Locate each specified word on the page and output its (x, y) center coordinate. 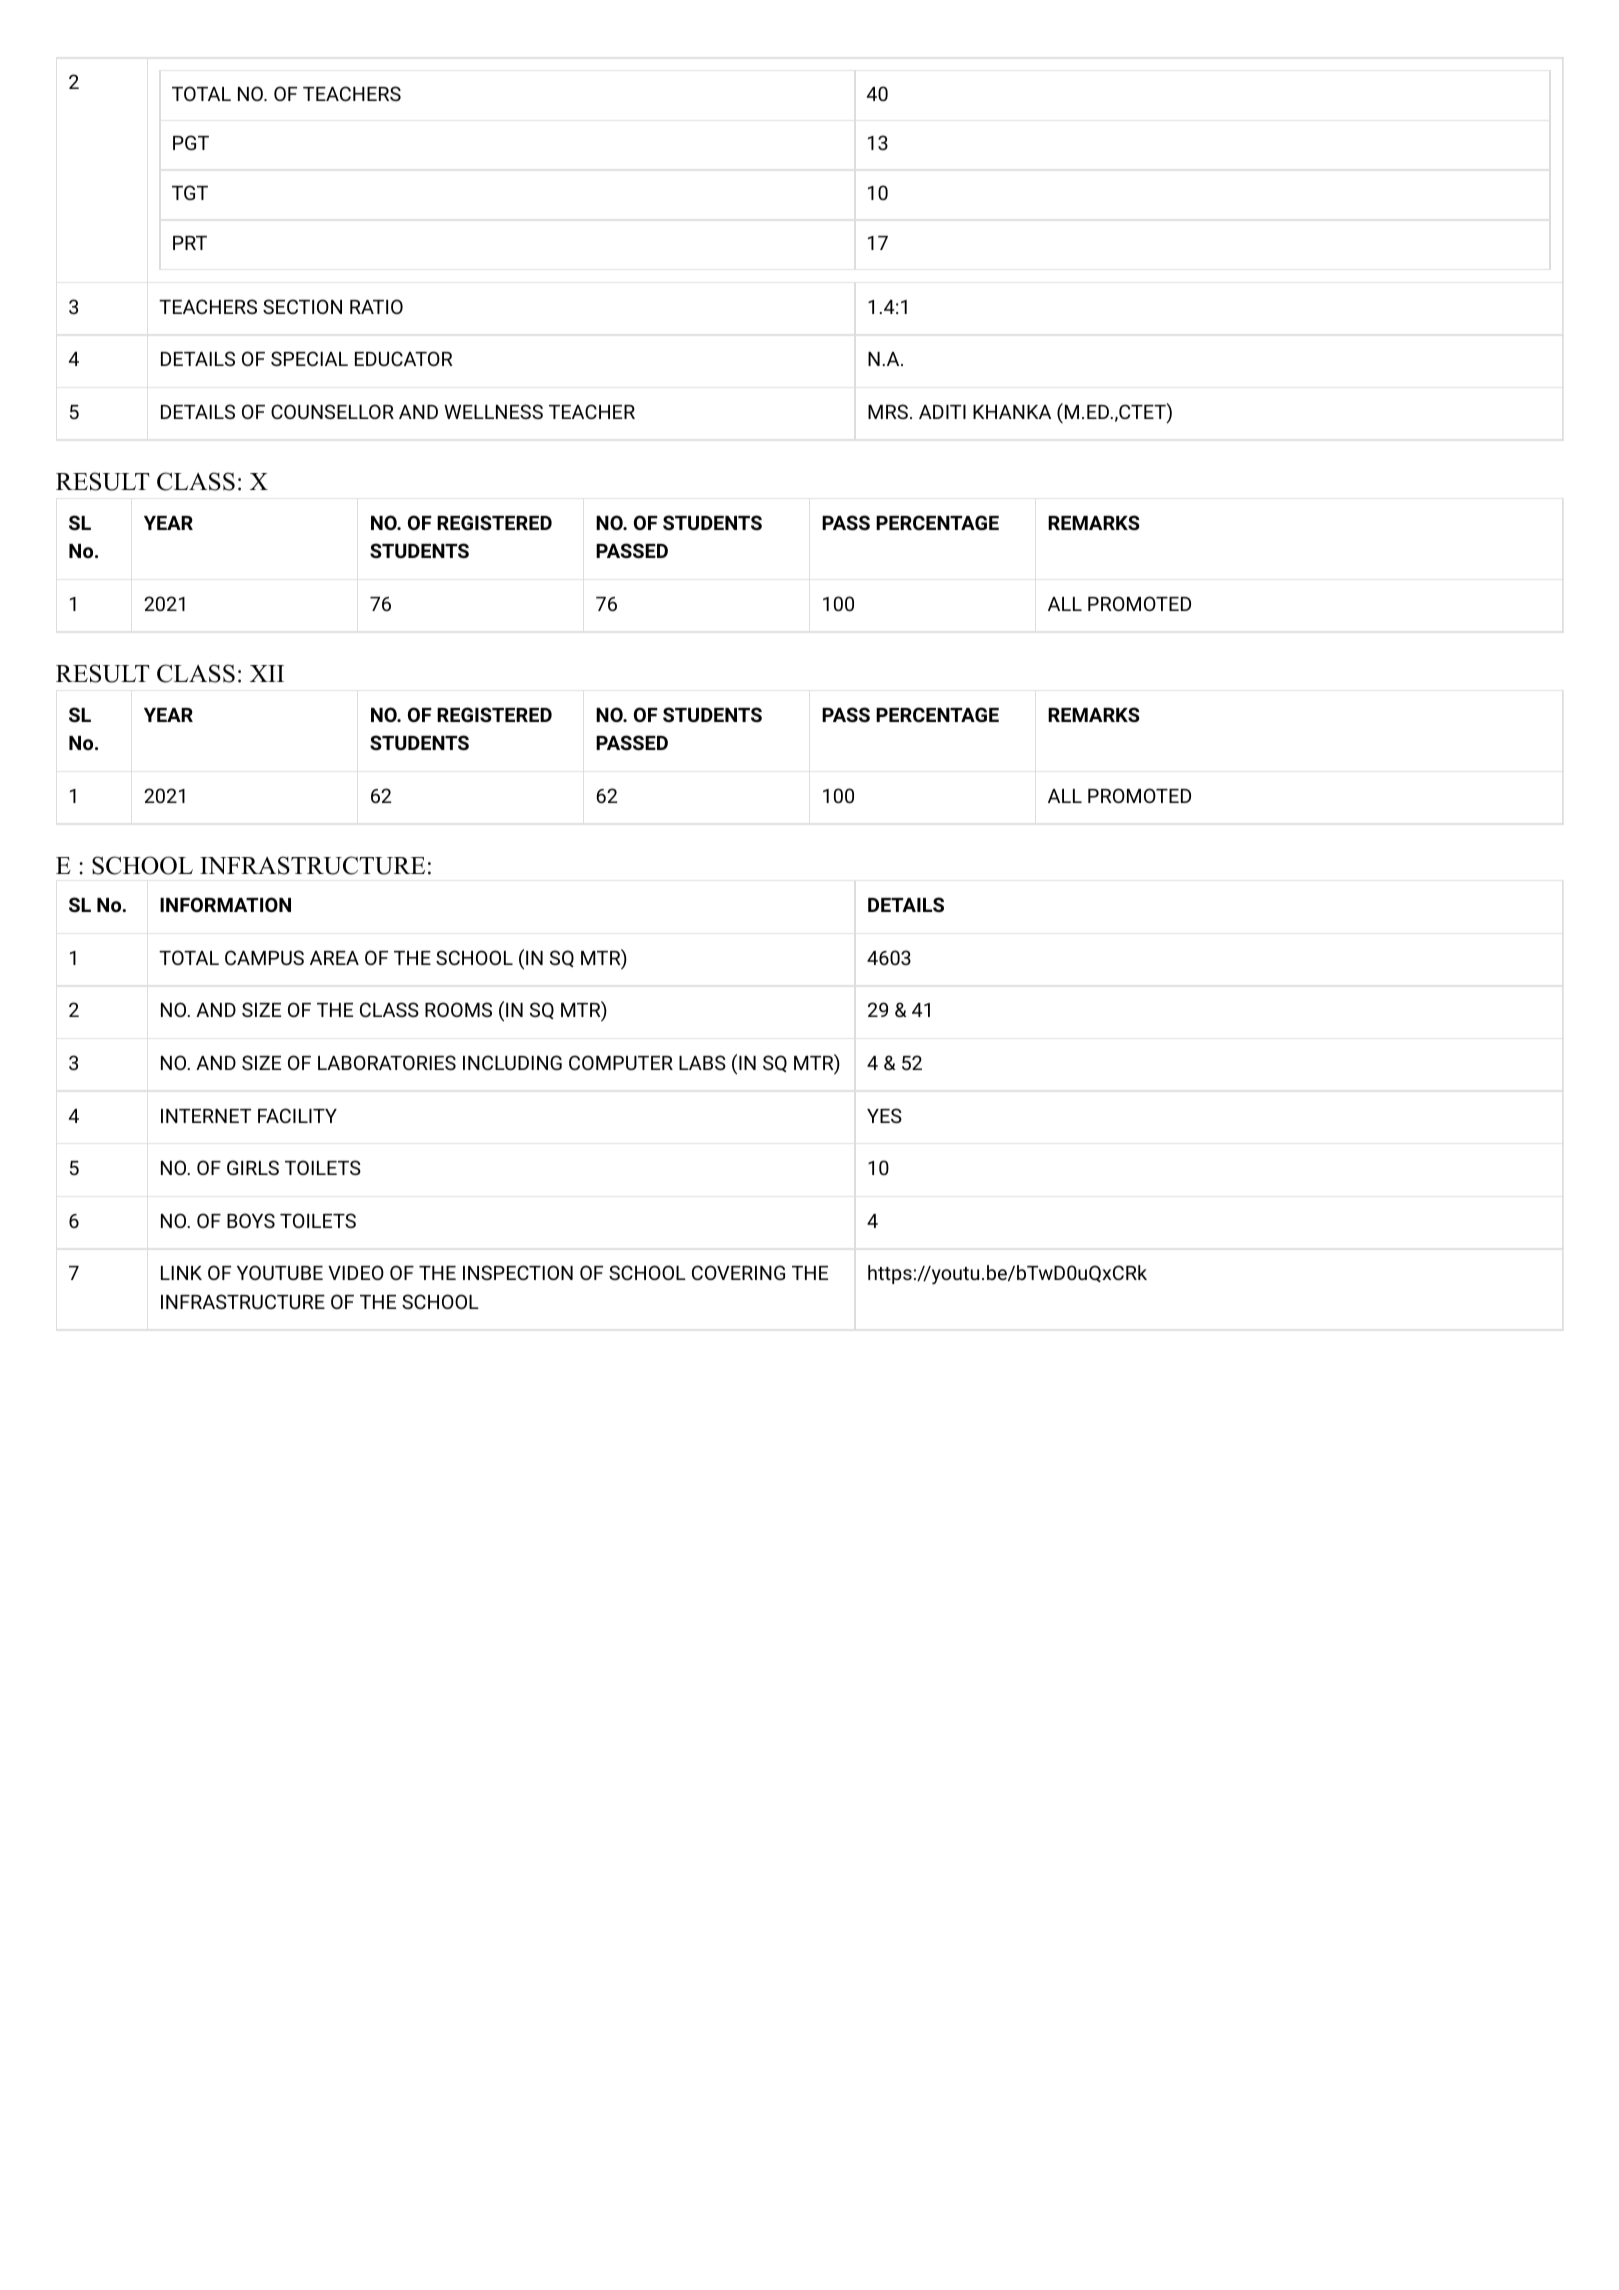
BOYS (251, 1220)
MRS (888, 411)
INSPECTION (518, 1272)
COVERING (738, 1272)
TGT (190, 192)
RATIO (376, 306)
